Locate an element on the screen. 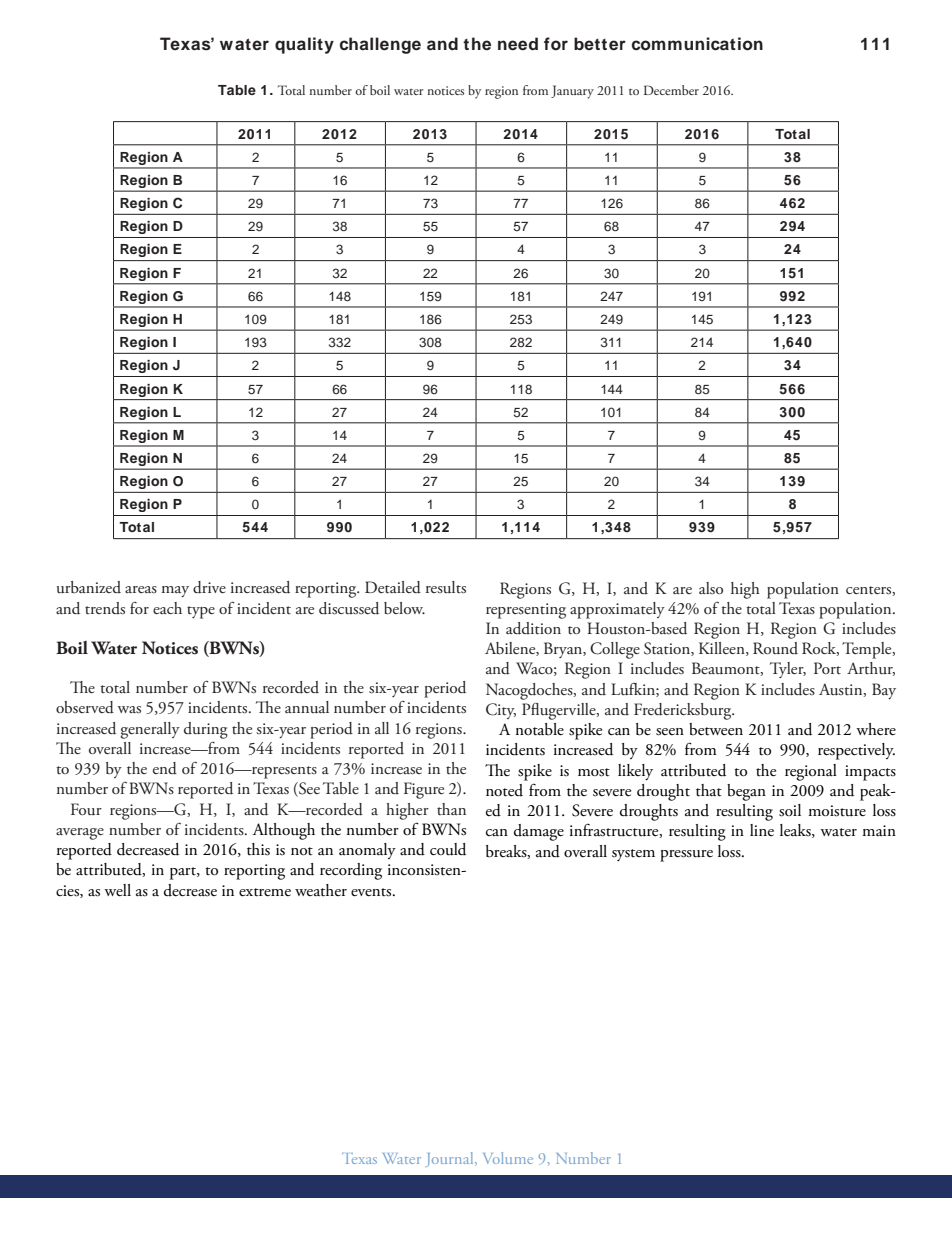 This screenshot has height=1233, width=952. each is located at coordinates (167, 608).
